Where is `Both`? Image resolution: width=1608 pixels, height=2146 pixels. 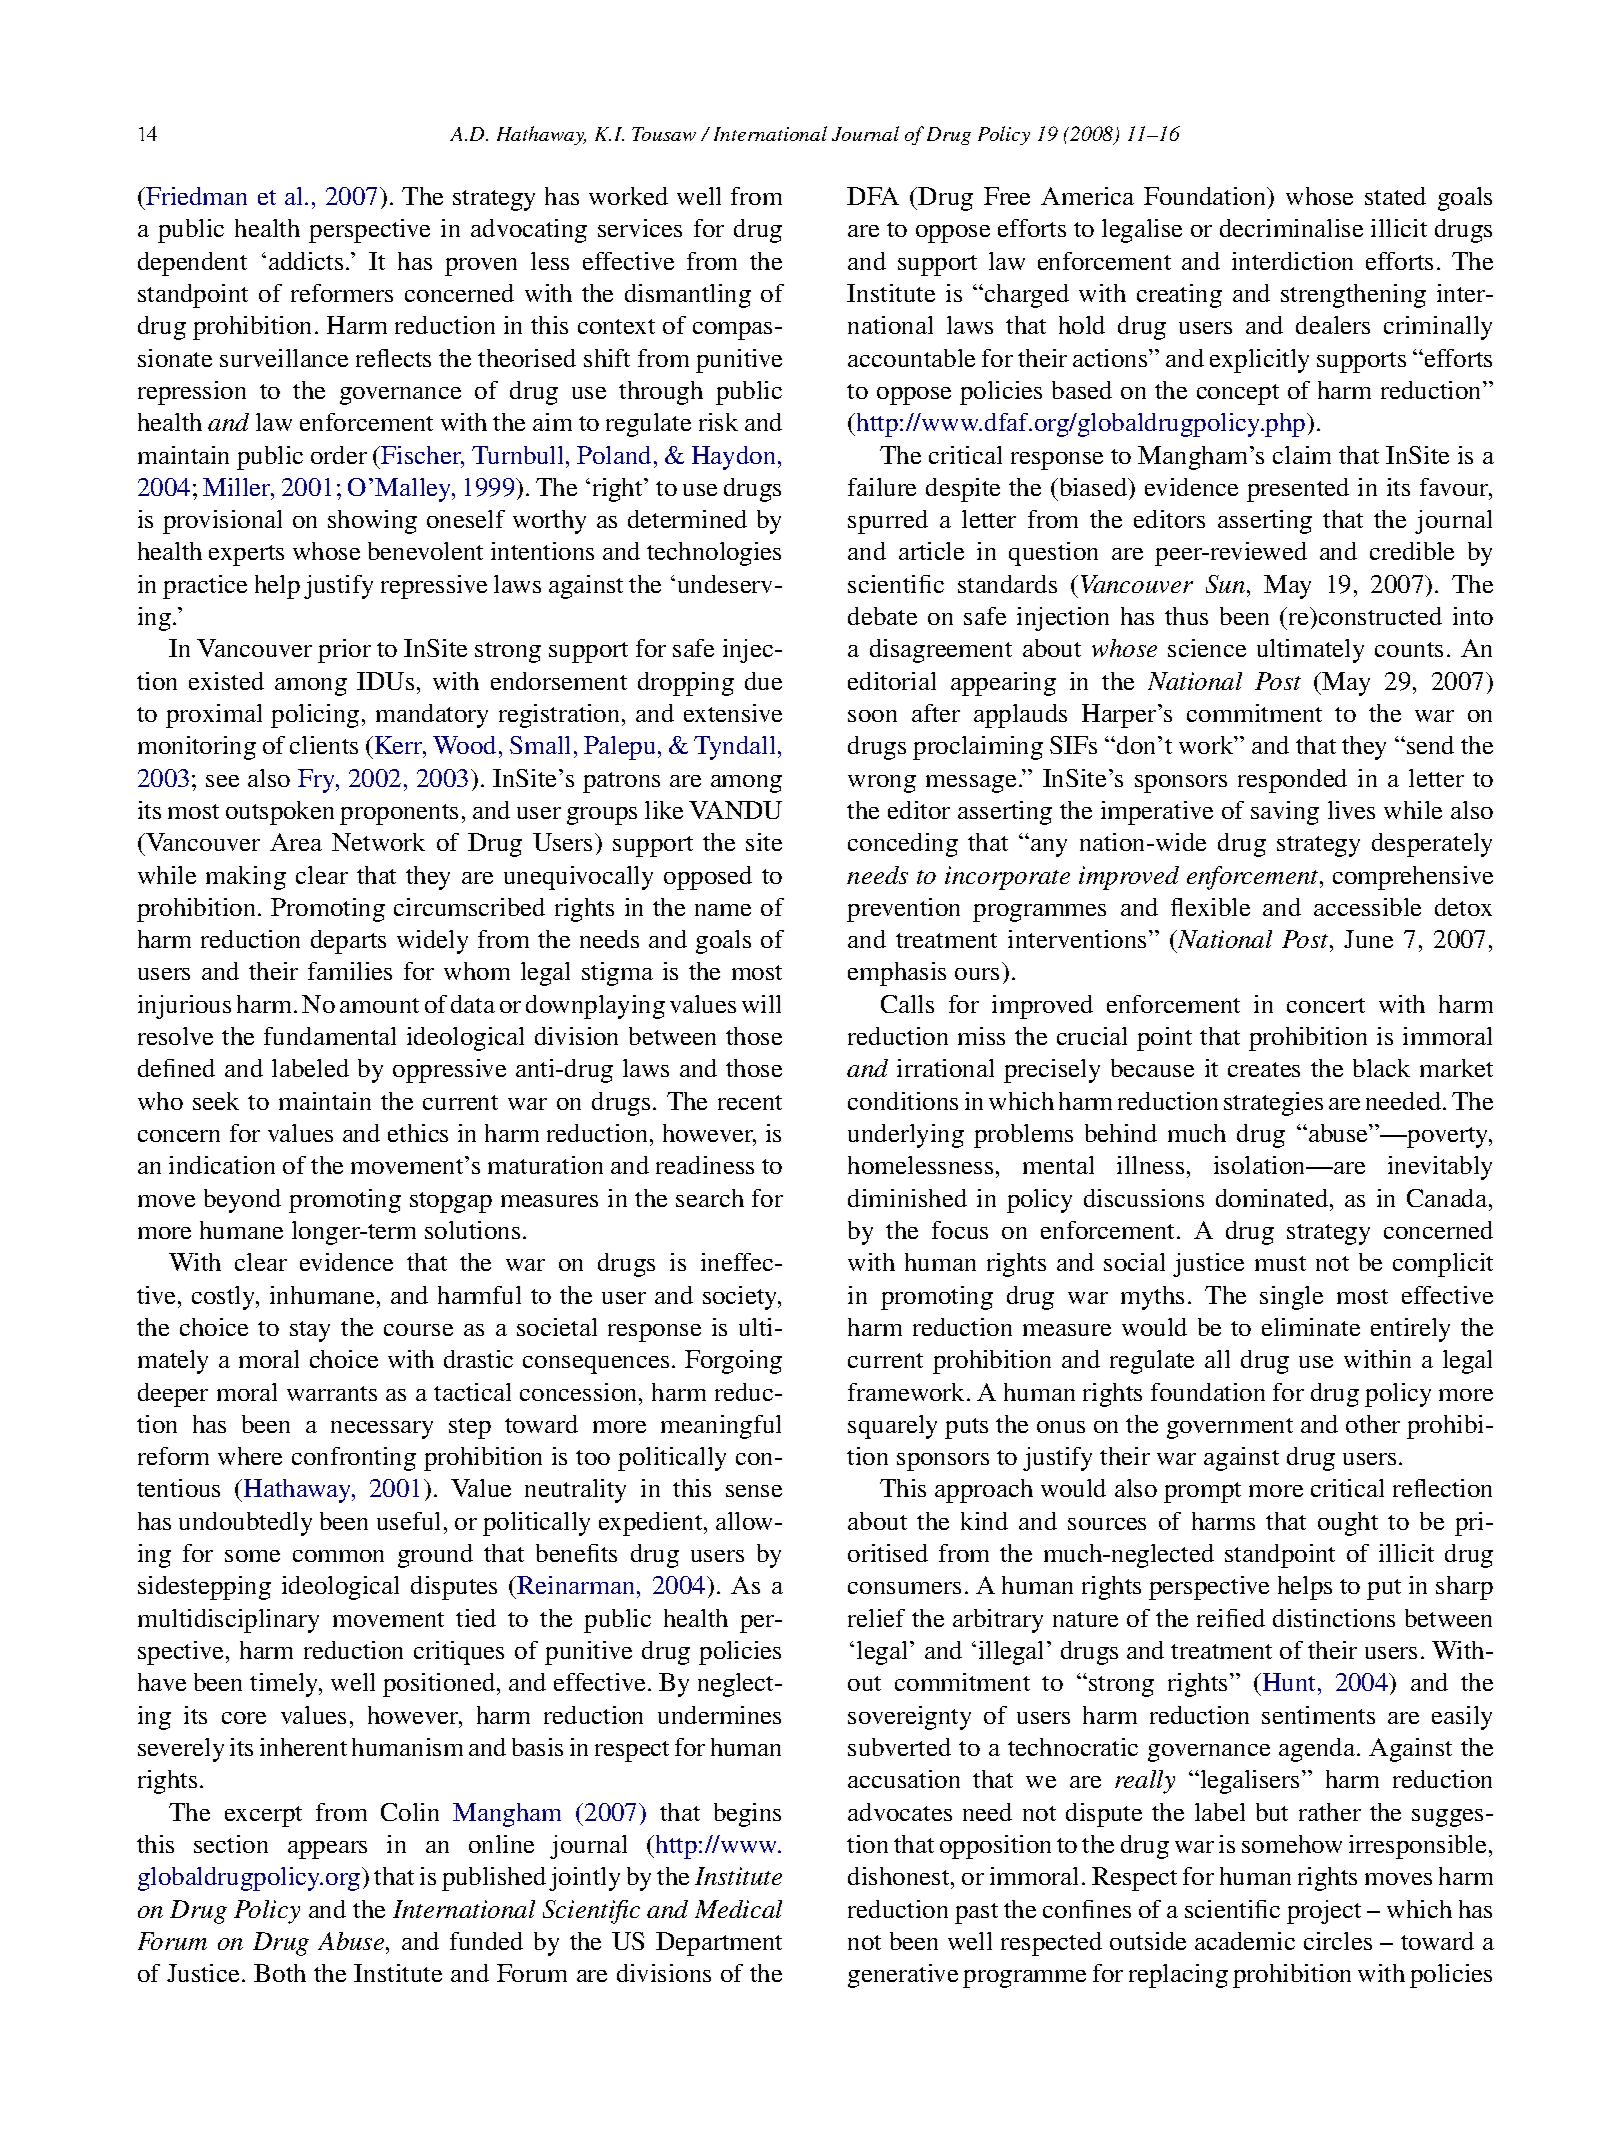
Both is located at coordinates (280, 1973).
